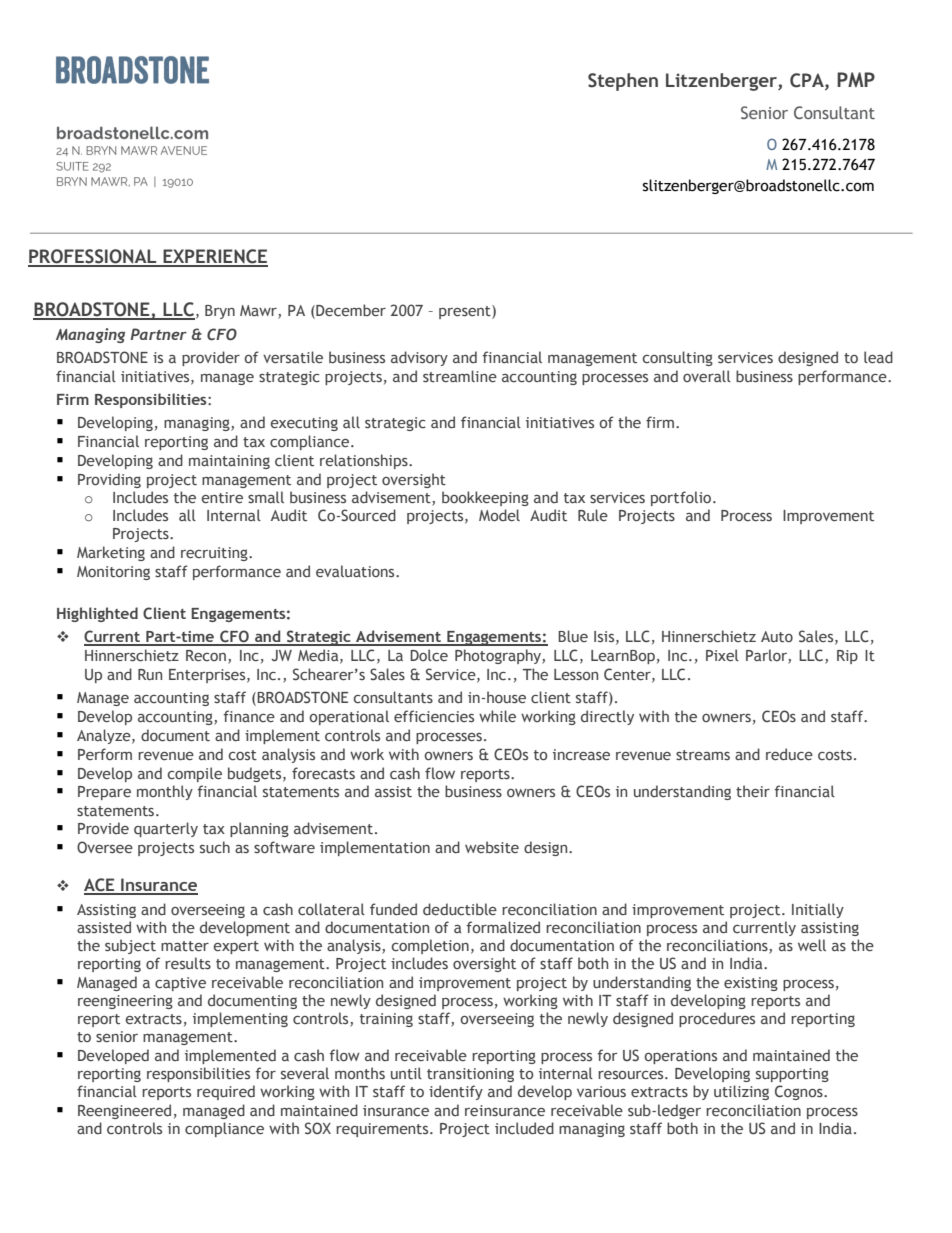 This screenshot has height=1233, width=952. What do you see at coordinates (466, 312) in the screenshot?
I see `present` at bounding box center [466, 312].
